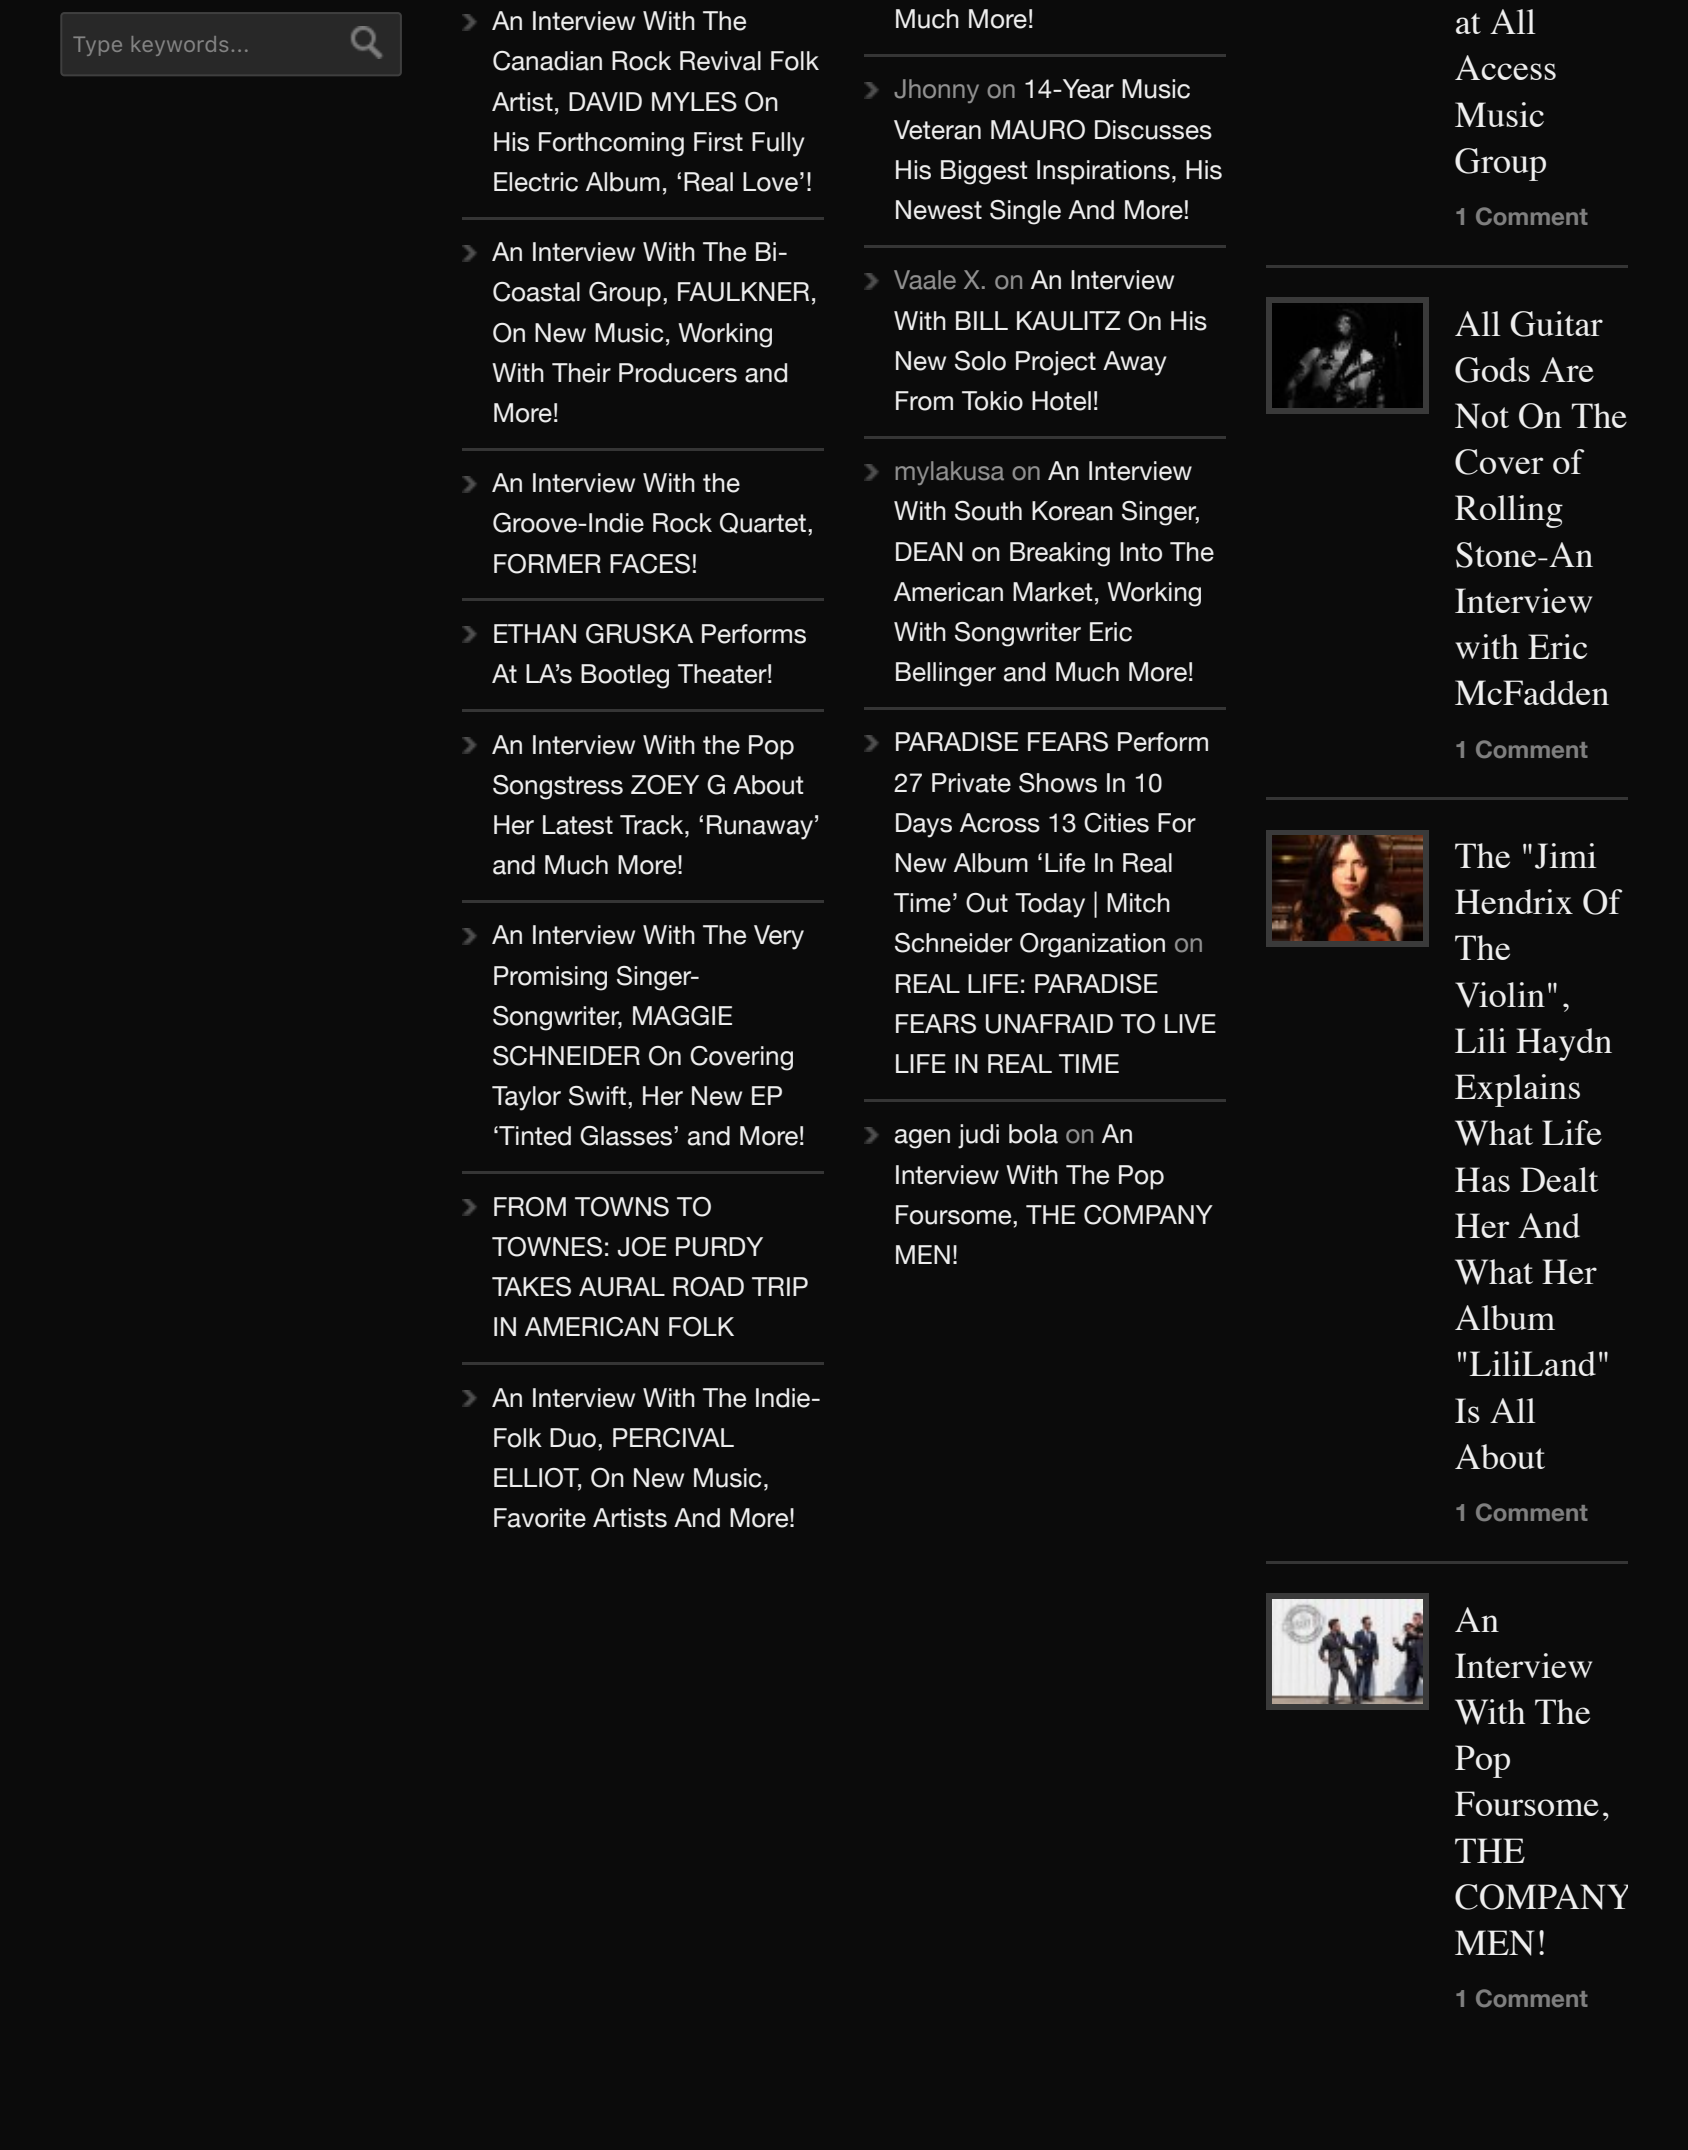 This screenshot has width=1688, height=2150. Describe the element at coordinates (778, 144) in the screenshot. I see `Fully` at that location.
